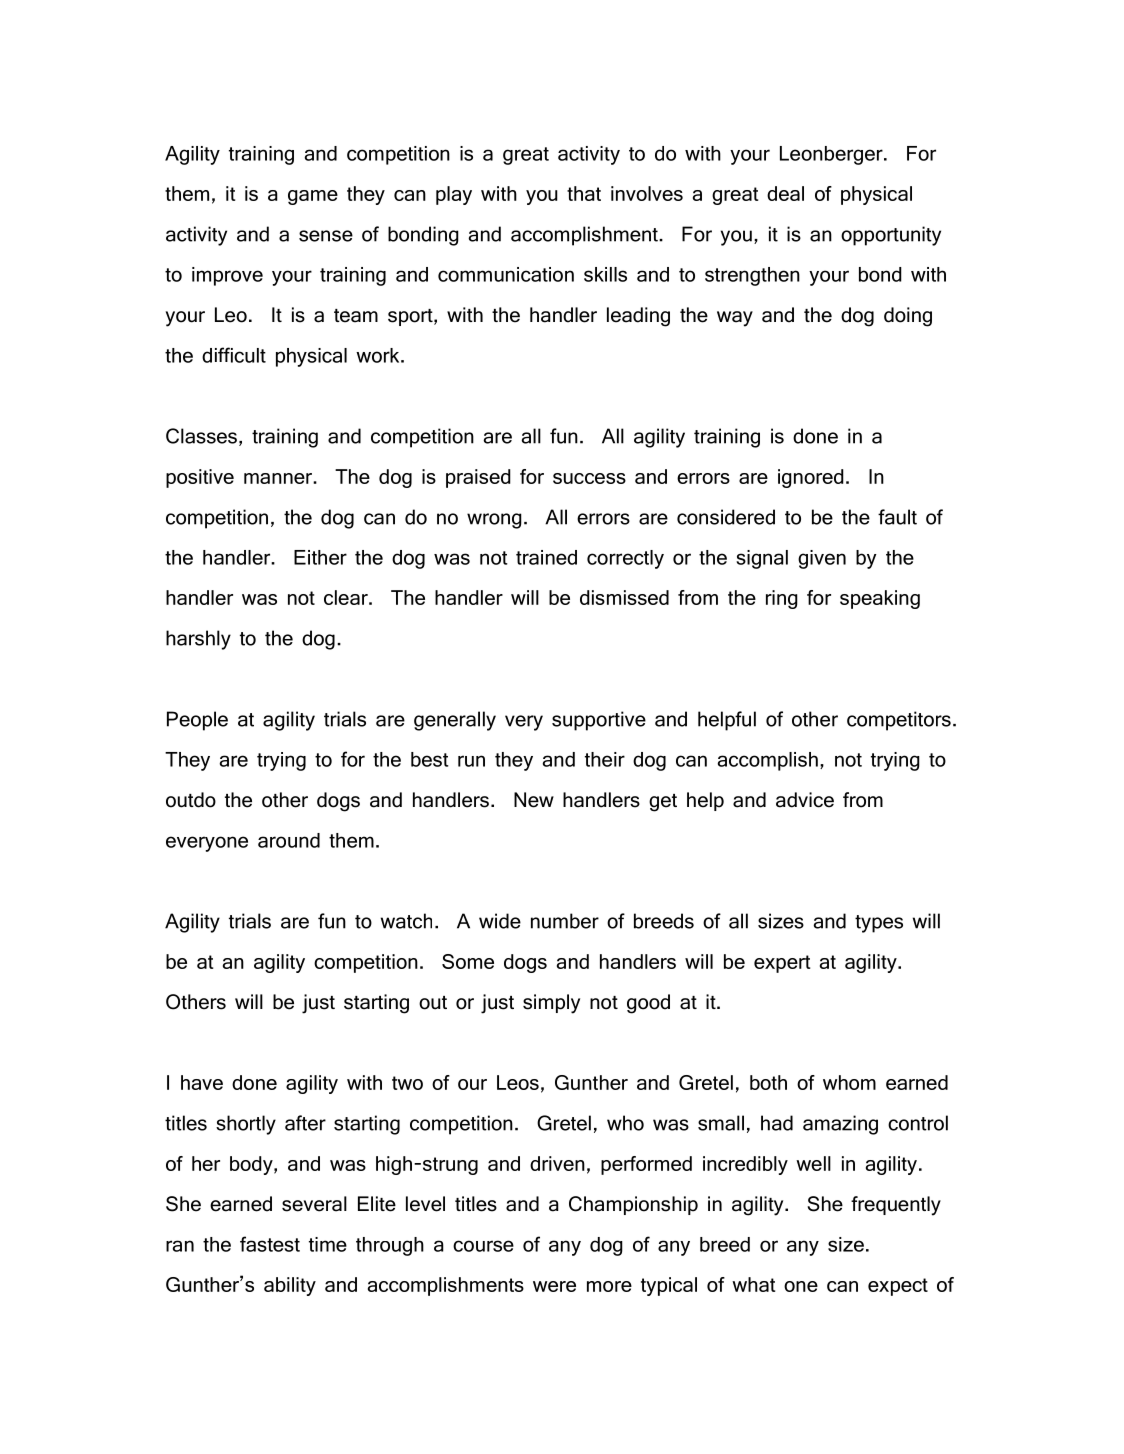 The image size is (1124, 1454). What do you see at coordinates (534, 800) in the screenshot?
I see `New` at bounding box center [534, 800].
